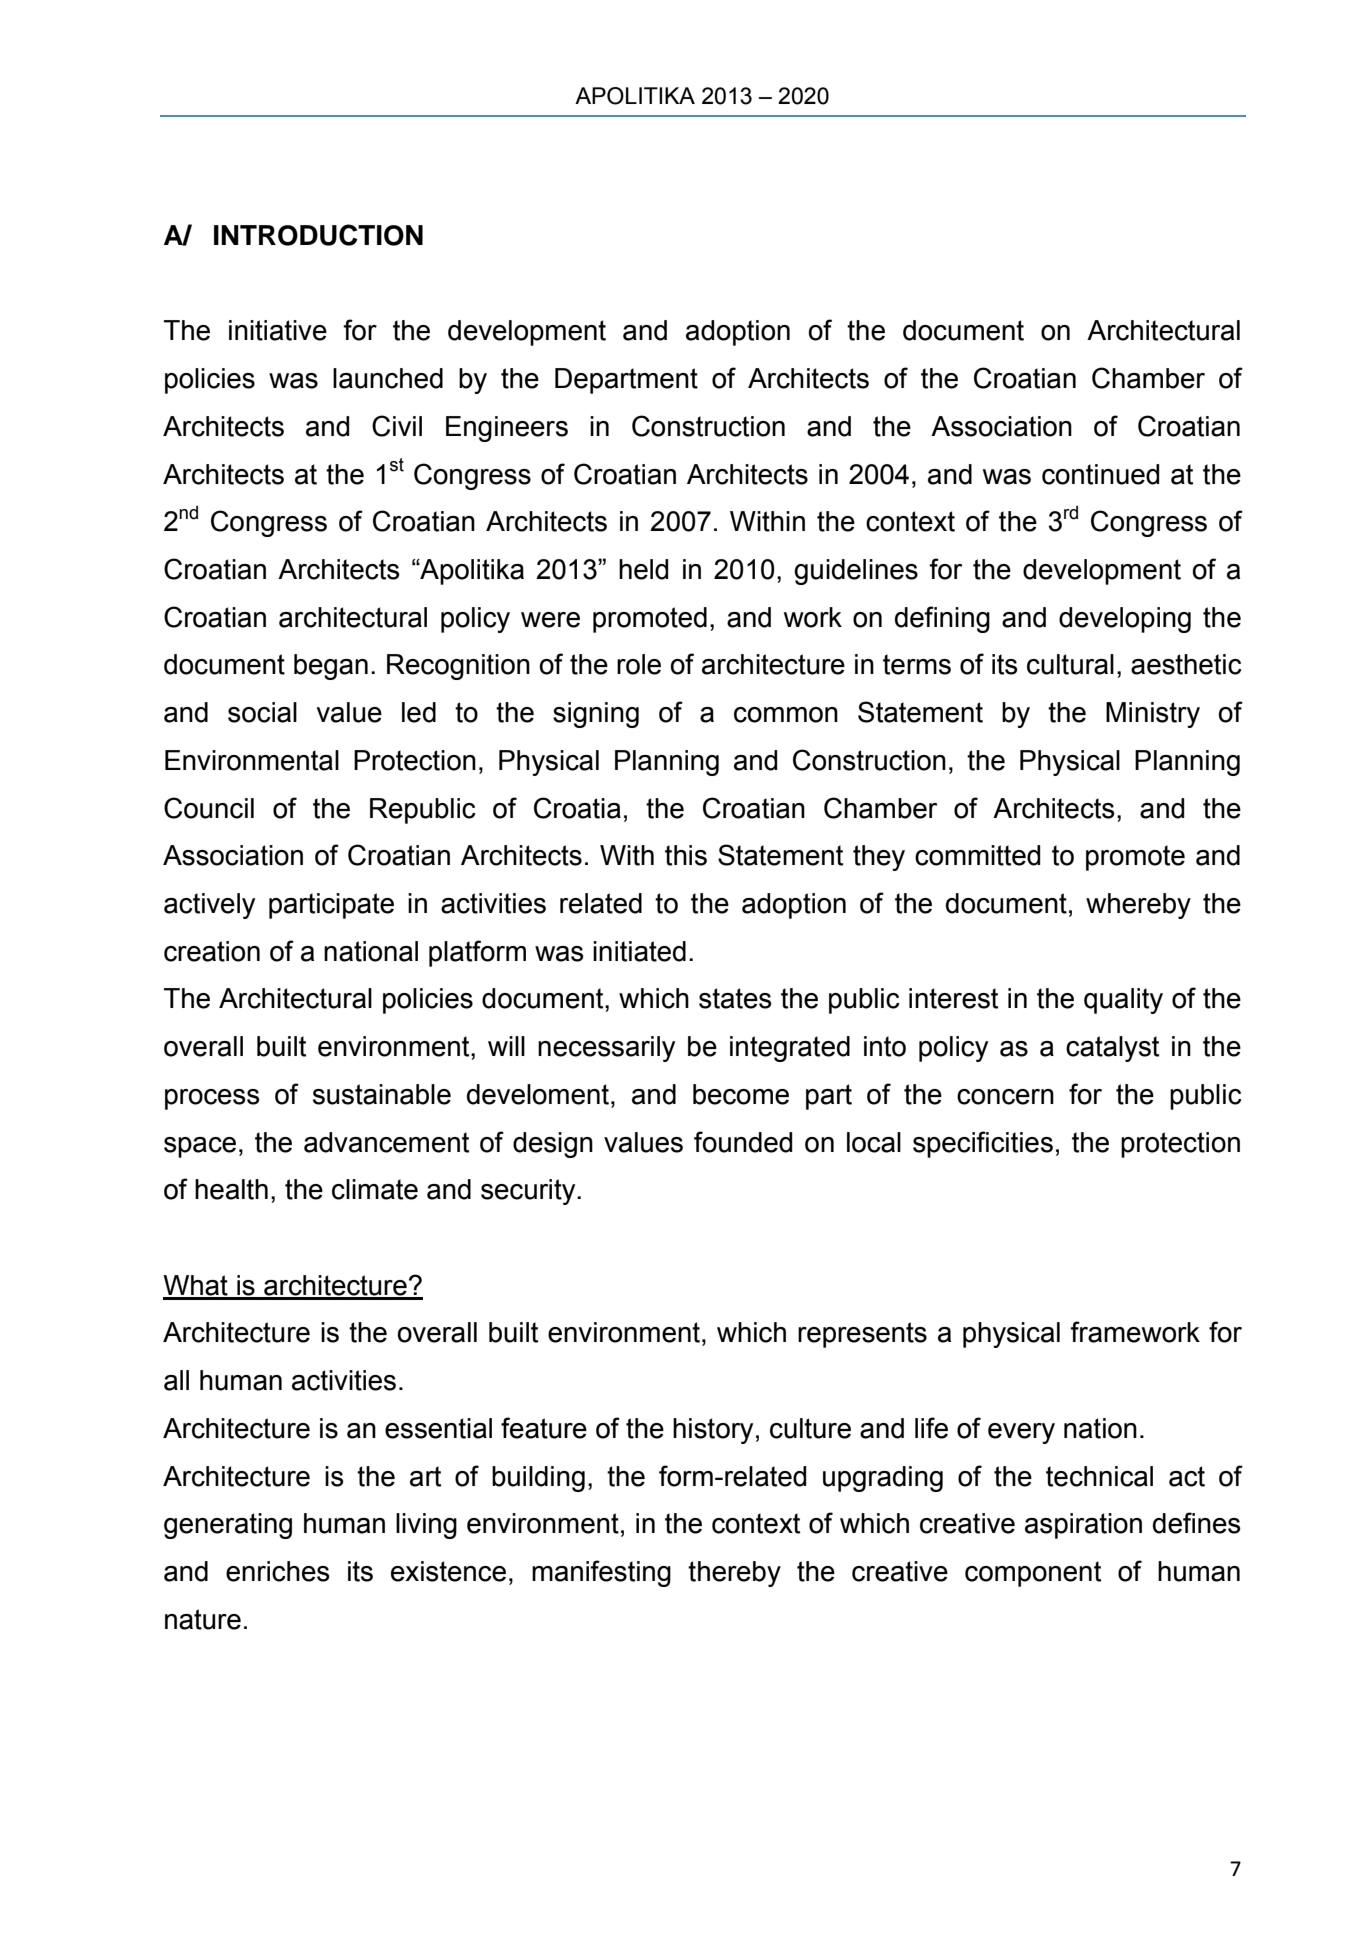 The image size is (1372, 1941). I want to click on thereby, so click(734, 1574).
